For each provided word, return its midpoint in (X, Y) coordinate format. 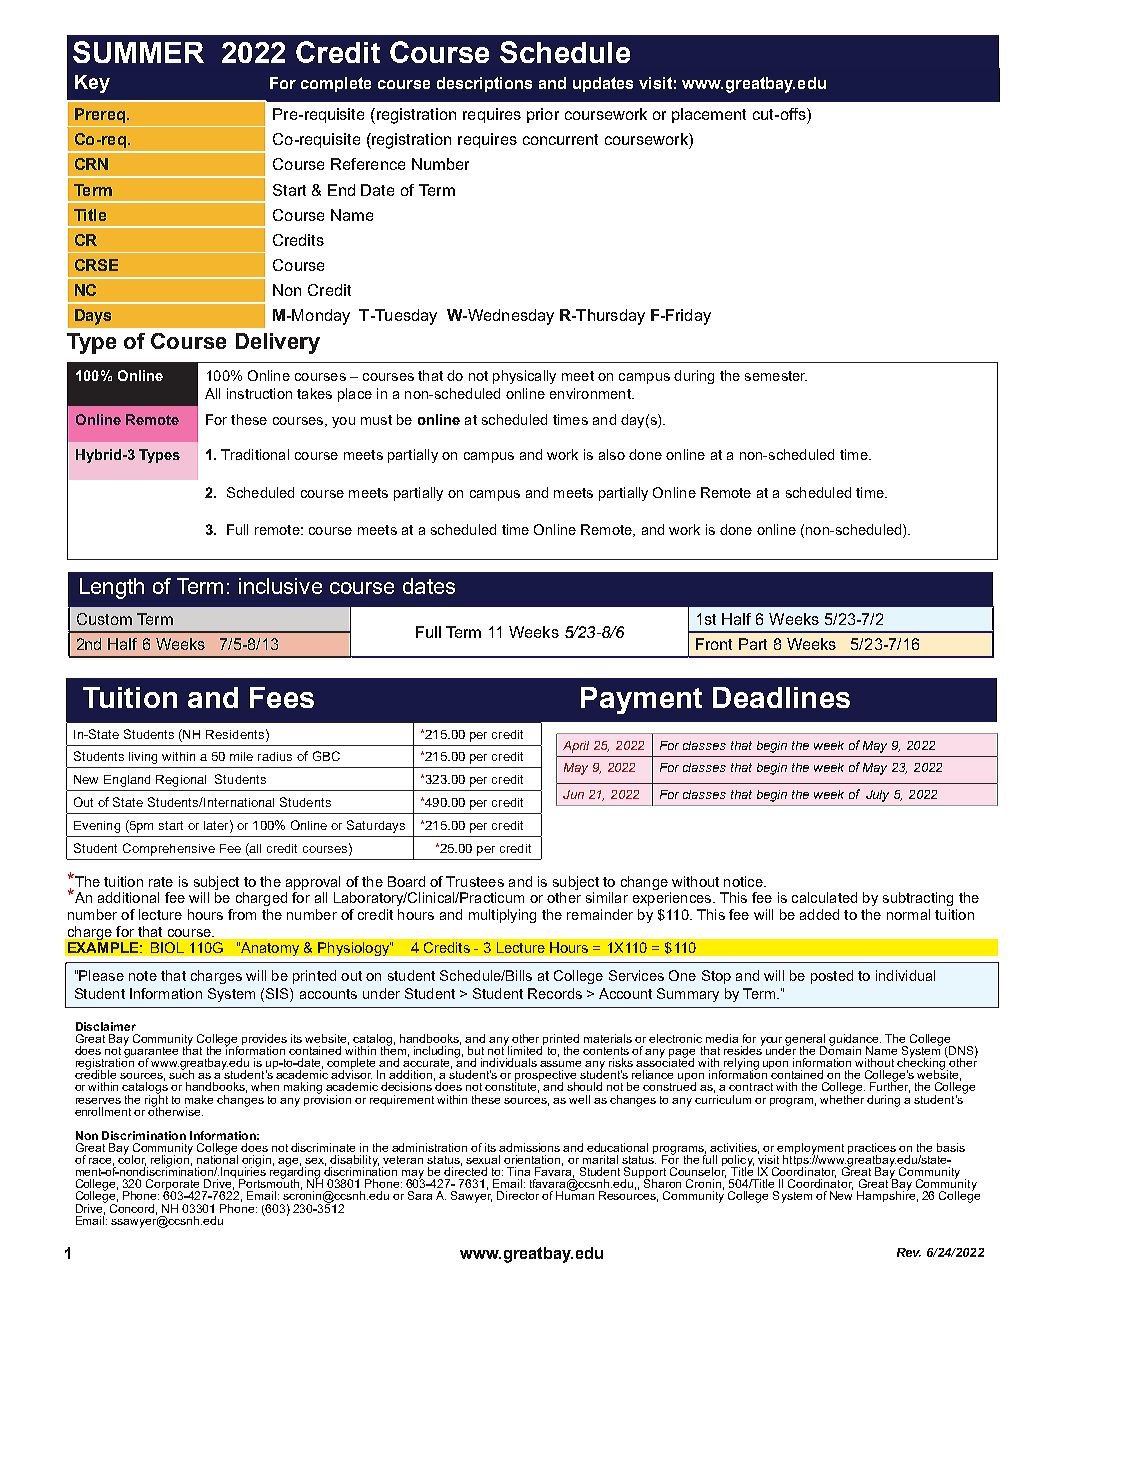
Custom (104, 619)
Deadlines (781, 697)
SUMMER (138, 52)
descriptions (484, 84)
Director (518, 1195)
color (132, 1159)
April (576, 747)
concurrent (560, 139)
